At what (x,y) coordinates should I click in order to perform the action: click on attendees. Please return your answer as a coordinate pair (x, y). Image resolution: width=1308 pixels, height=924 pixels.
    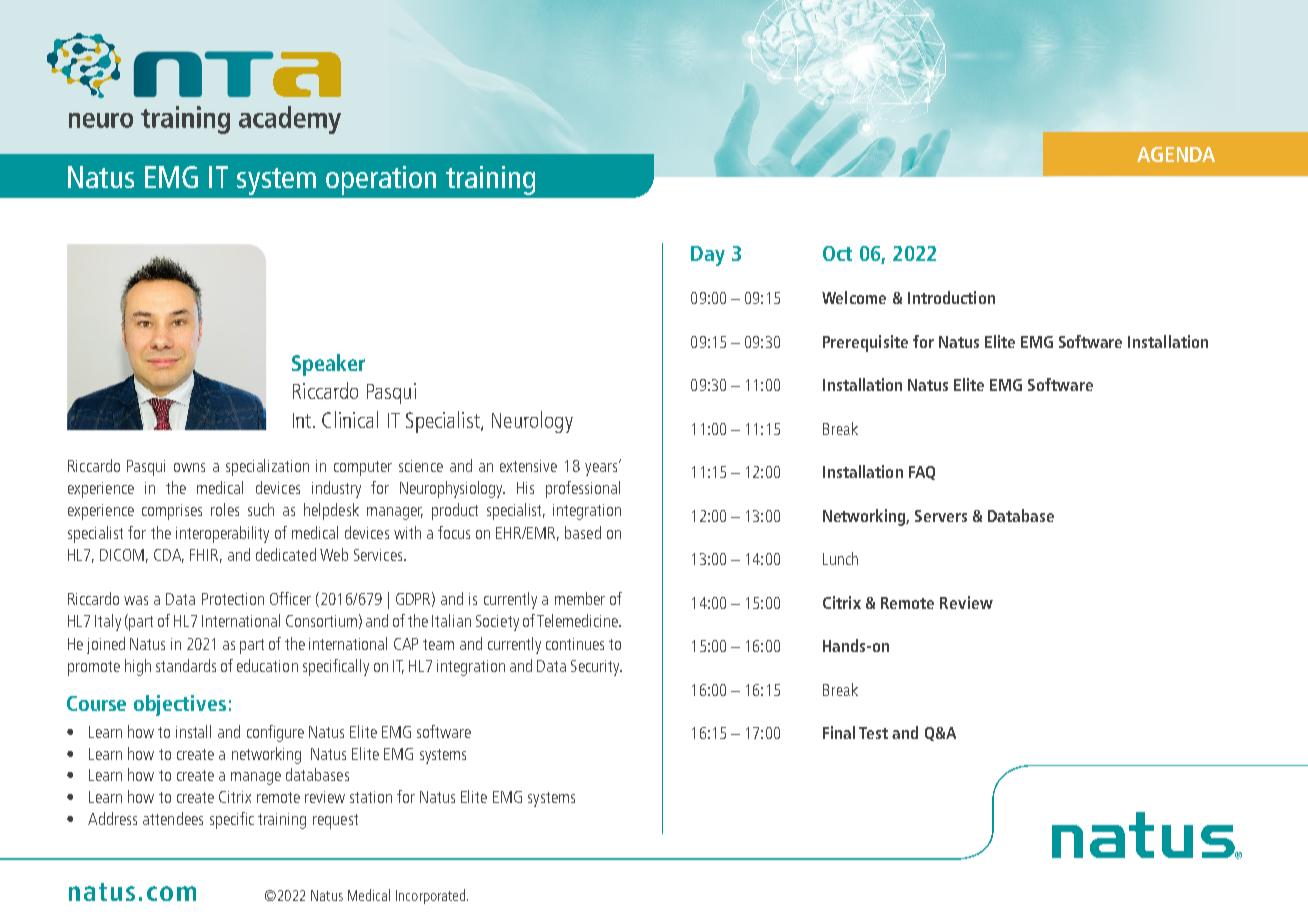
    Looking at the image, I should click on (173, 818).
